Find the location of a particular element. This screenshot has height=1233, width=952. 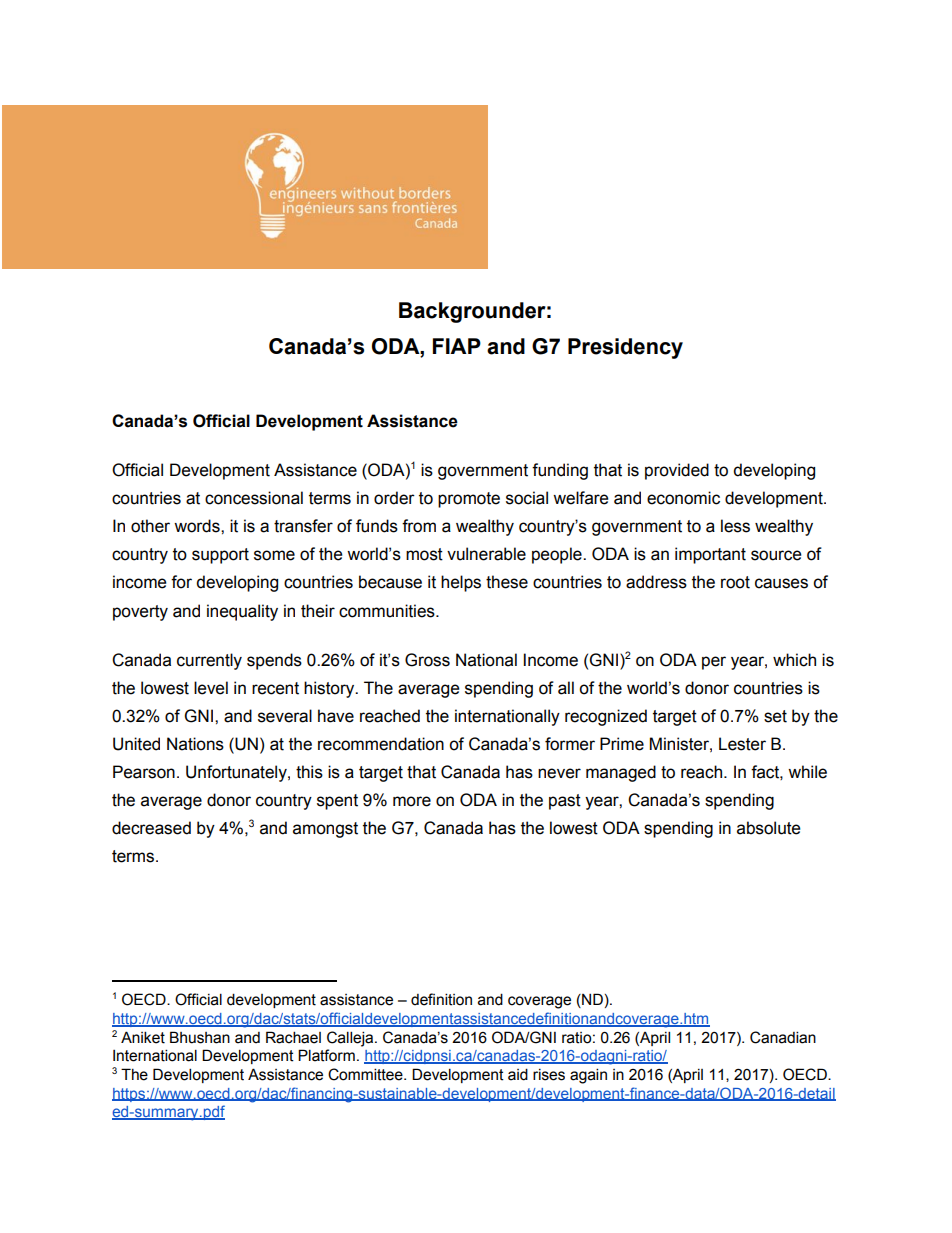

root is located at coordinates (735, 582).
